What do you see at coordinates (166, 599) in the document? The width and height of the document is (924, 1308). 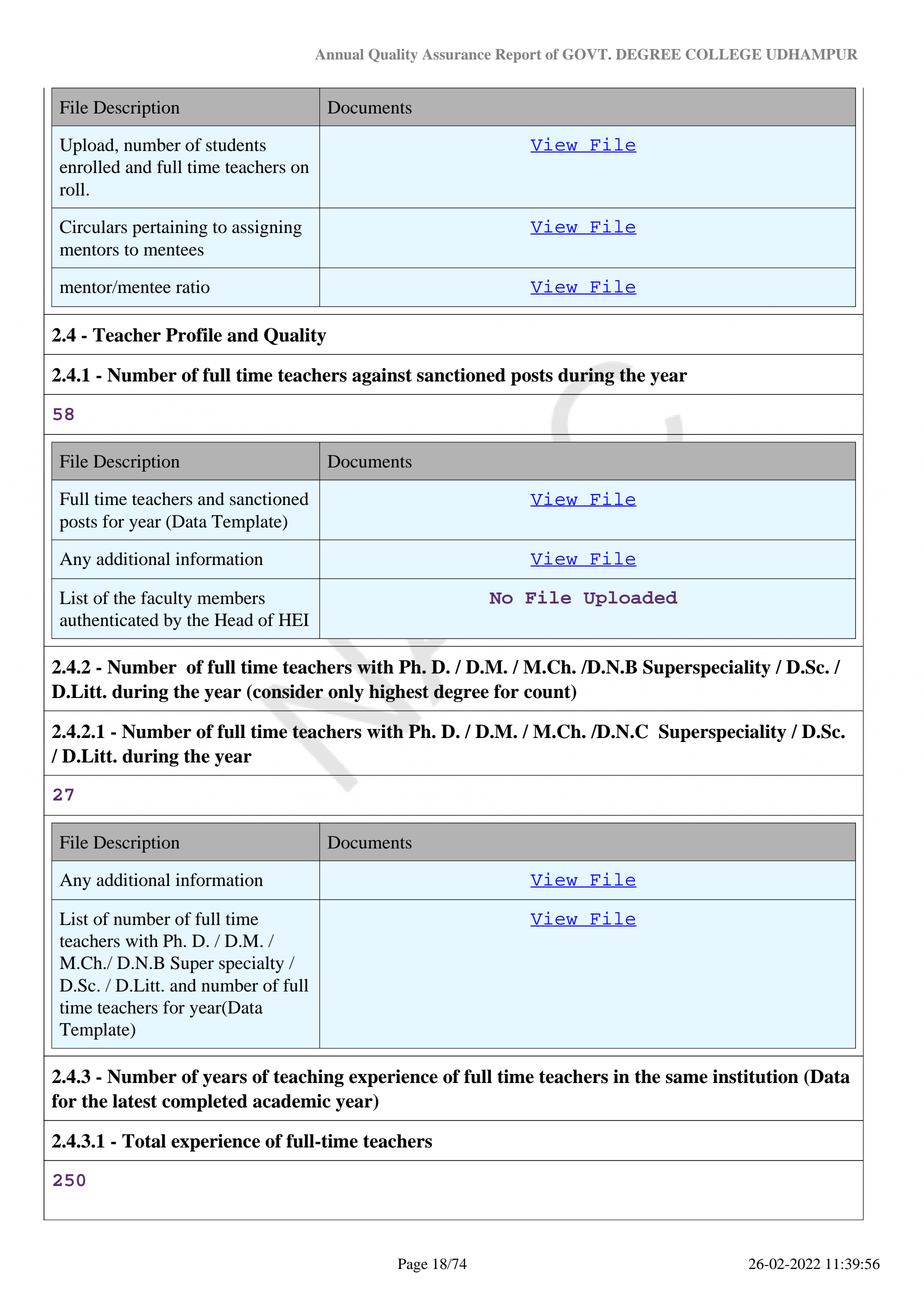 I see `faculty` at bounding box center [166, 599].
